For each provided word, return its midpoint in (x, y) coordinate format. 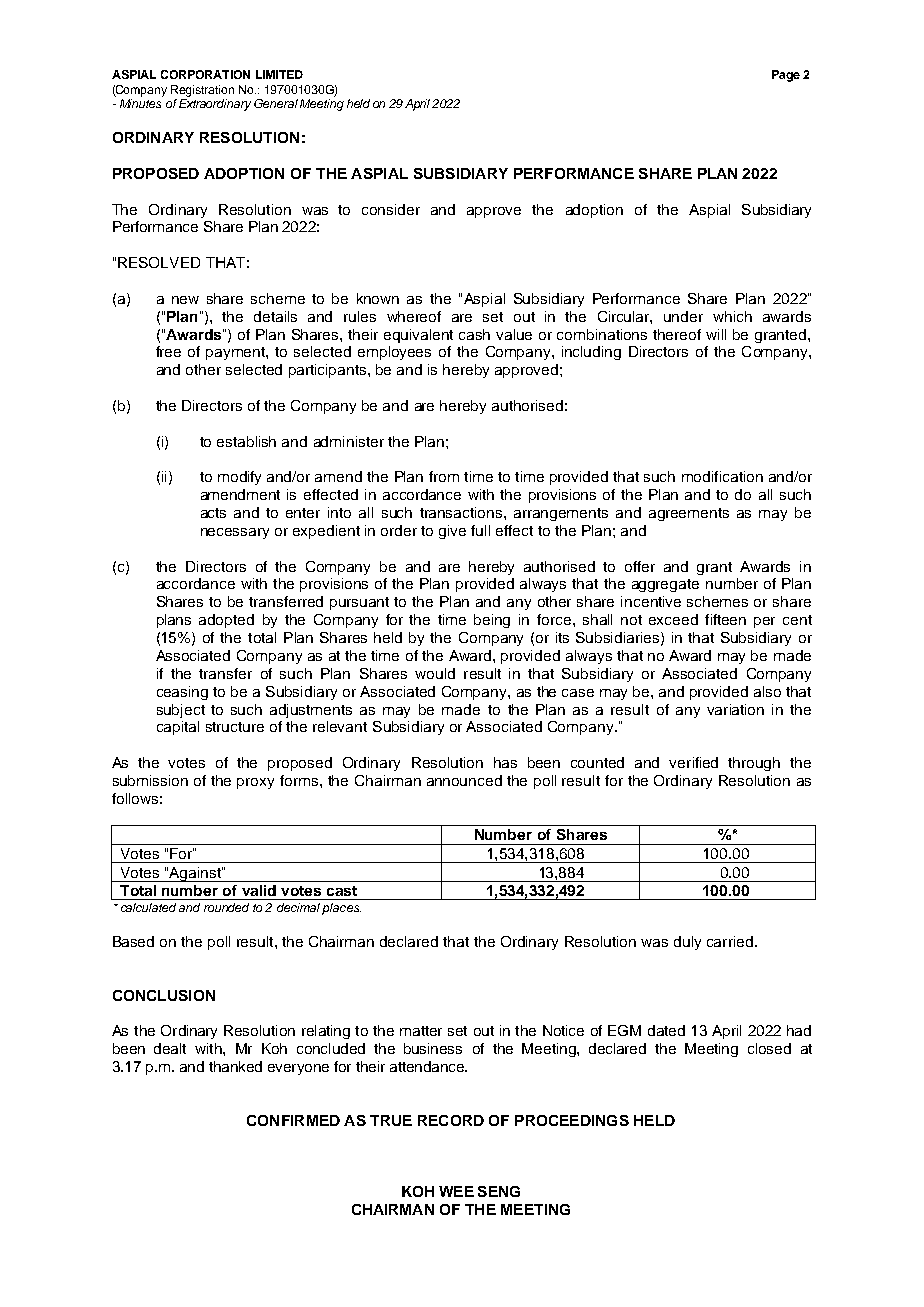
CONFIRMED (293, 1120)
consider (391, 209)
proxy (255, 783)
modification (722, 476)
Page (786, 76)
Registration (202, 91)
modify (239, 478)
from (444, 476)
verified (693, 762)
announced (464, 780)
